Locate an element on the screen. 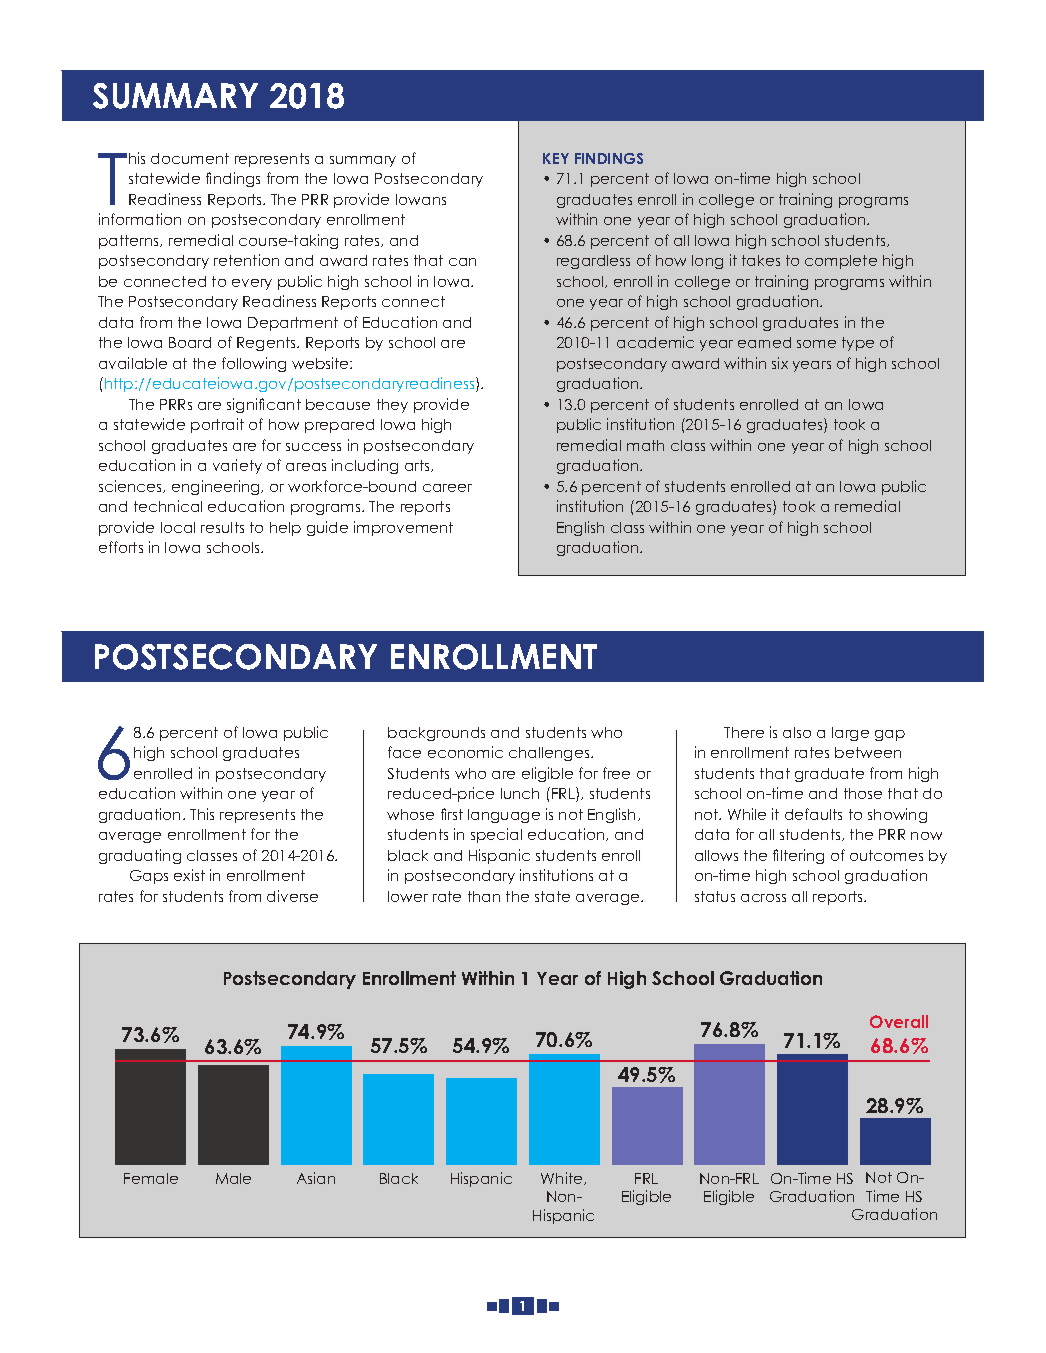 This screenshot has height=1353, width=1046. document is located at coordinates (190, 158).
